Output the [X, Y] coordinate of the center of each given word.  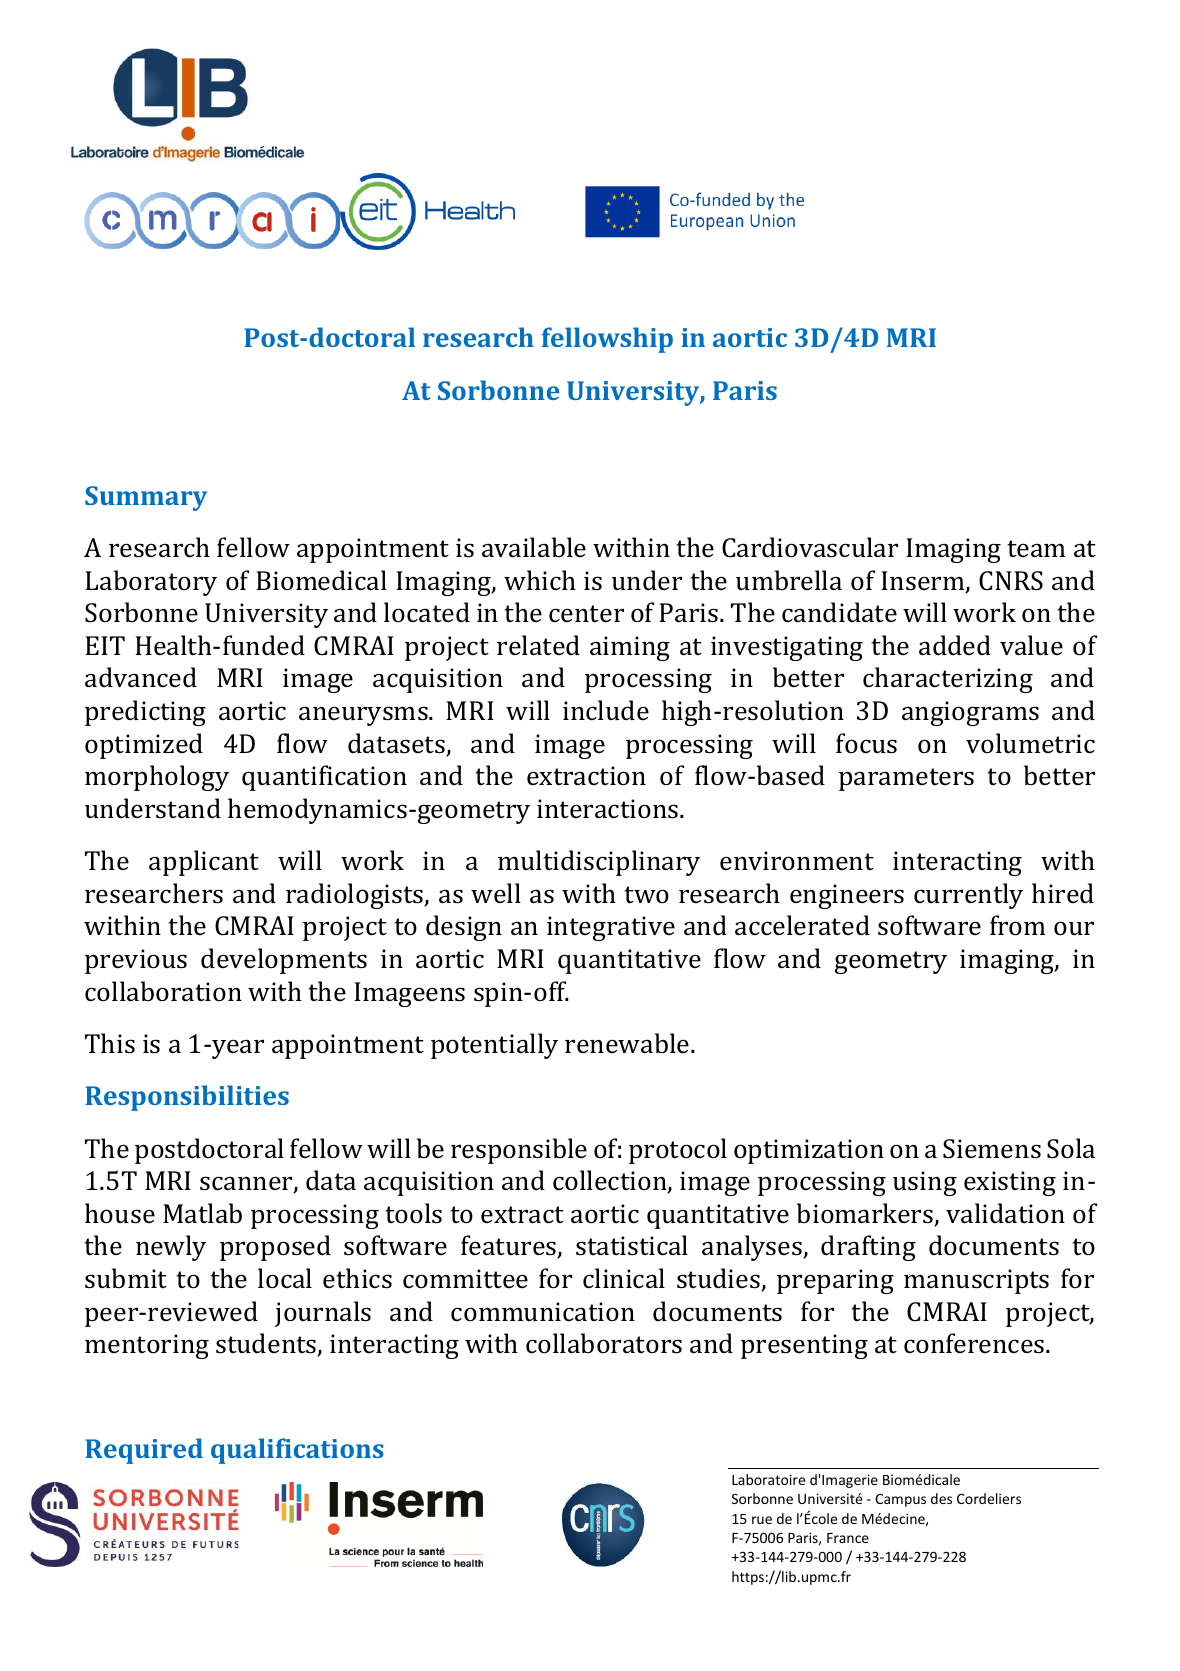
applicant [204, 863]
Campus [900, 1500]
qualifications [297, 1451]
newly [171, 1248]
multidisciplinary [599, 863]
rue [762, 1520]
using [925, 1183]
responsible [519, 1151]
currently [968, 896]
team [1036, 549]
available [534, 547]
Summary [146, 498]
